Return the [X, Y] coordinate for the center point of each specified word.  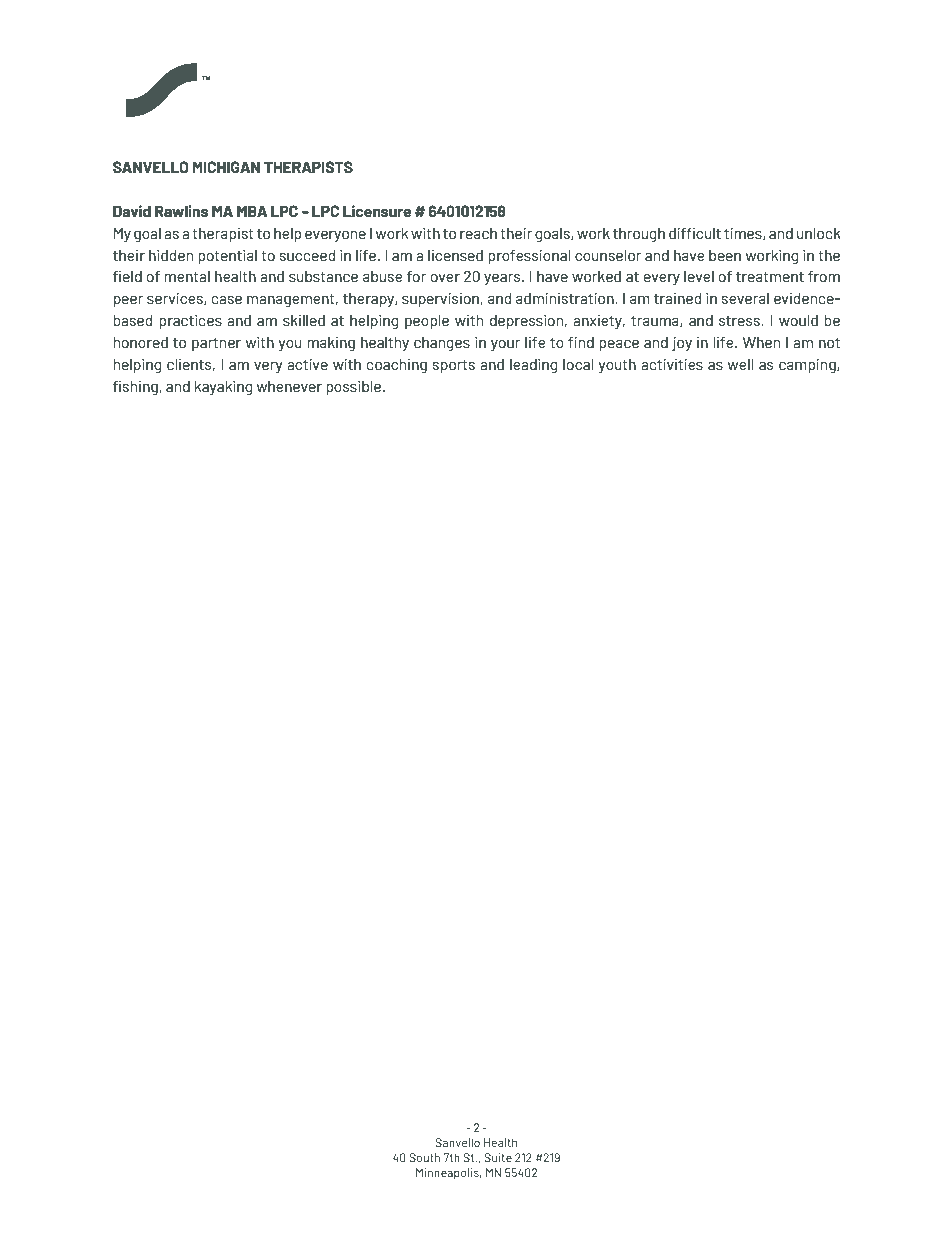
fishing [136, 388]
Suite [498, 1157]
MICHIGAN [226, 167]
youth [617, 366]
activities [672, 364]
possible [353, 387]
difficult [695, 233]
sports [454, 366]
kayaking [223, 387]
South [424, 1157]
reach [478, 233]
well [740, 364]
